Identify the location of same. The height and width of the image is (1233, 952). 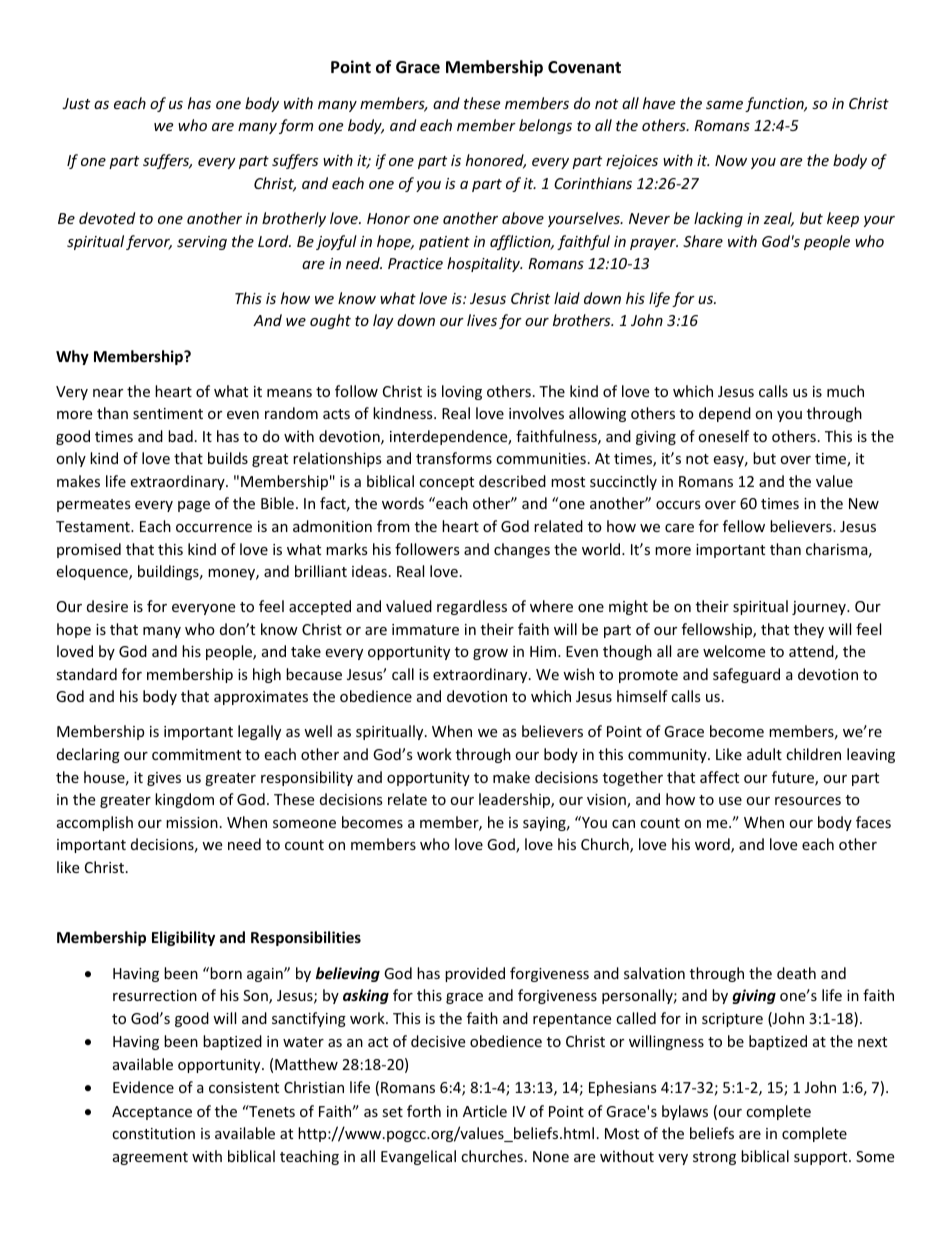
(724, 105).
